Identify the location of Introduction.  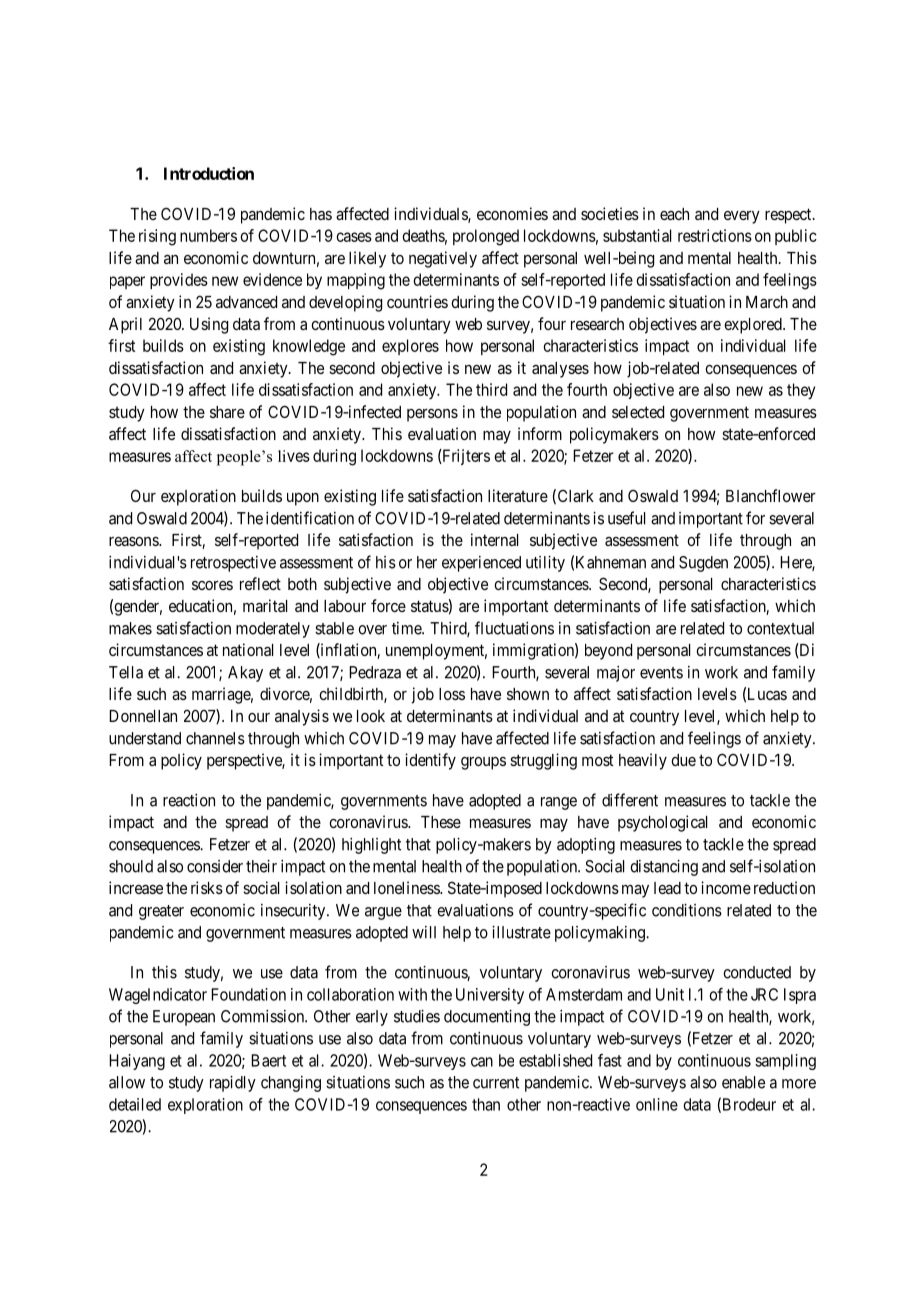
(209, 173).
